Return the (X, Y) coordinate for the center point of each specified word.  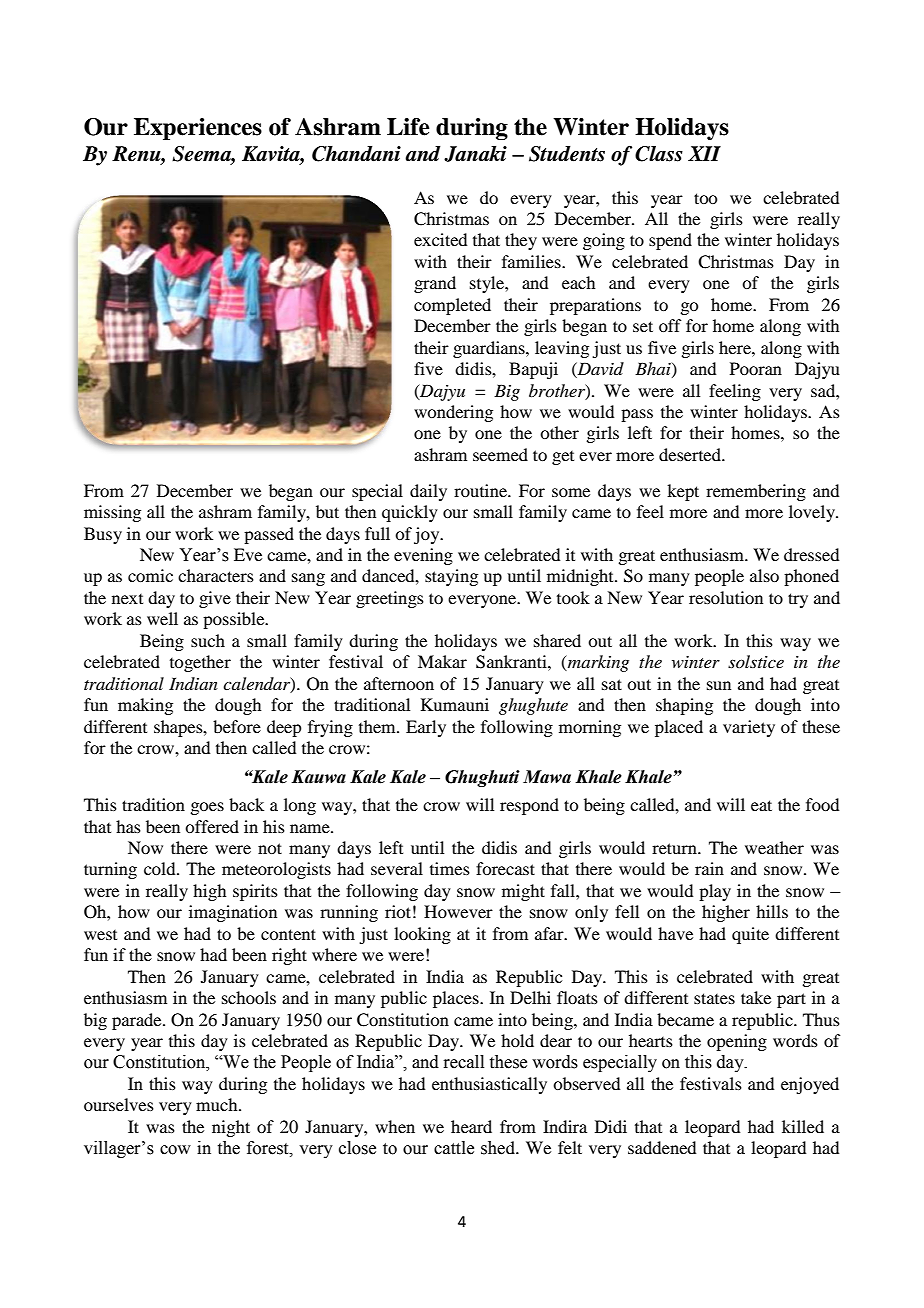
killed (803, 1126)
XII (704, 153)
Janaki (475, 154)
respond (529, 806)
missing (112, 513)
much (218, 1104)
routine (481, 490)
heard (471, 1126)
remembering (756, 492)
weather (774, 847)
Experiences (198, 129)
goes (207, 808)
